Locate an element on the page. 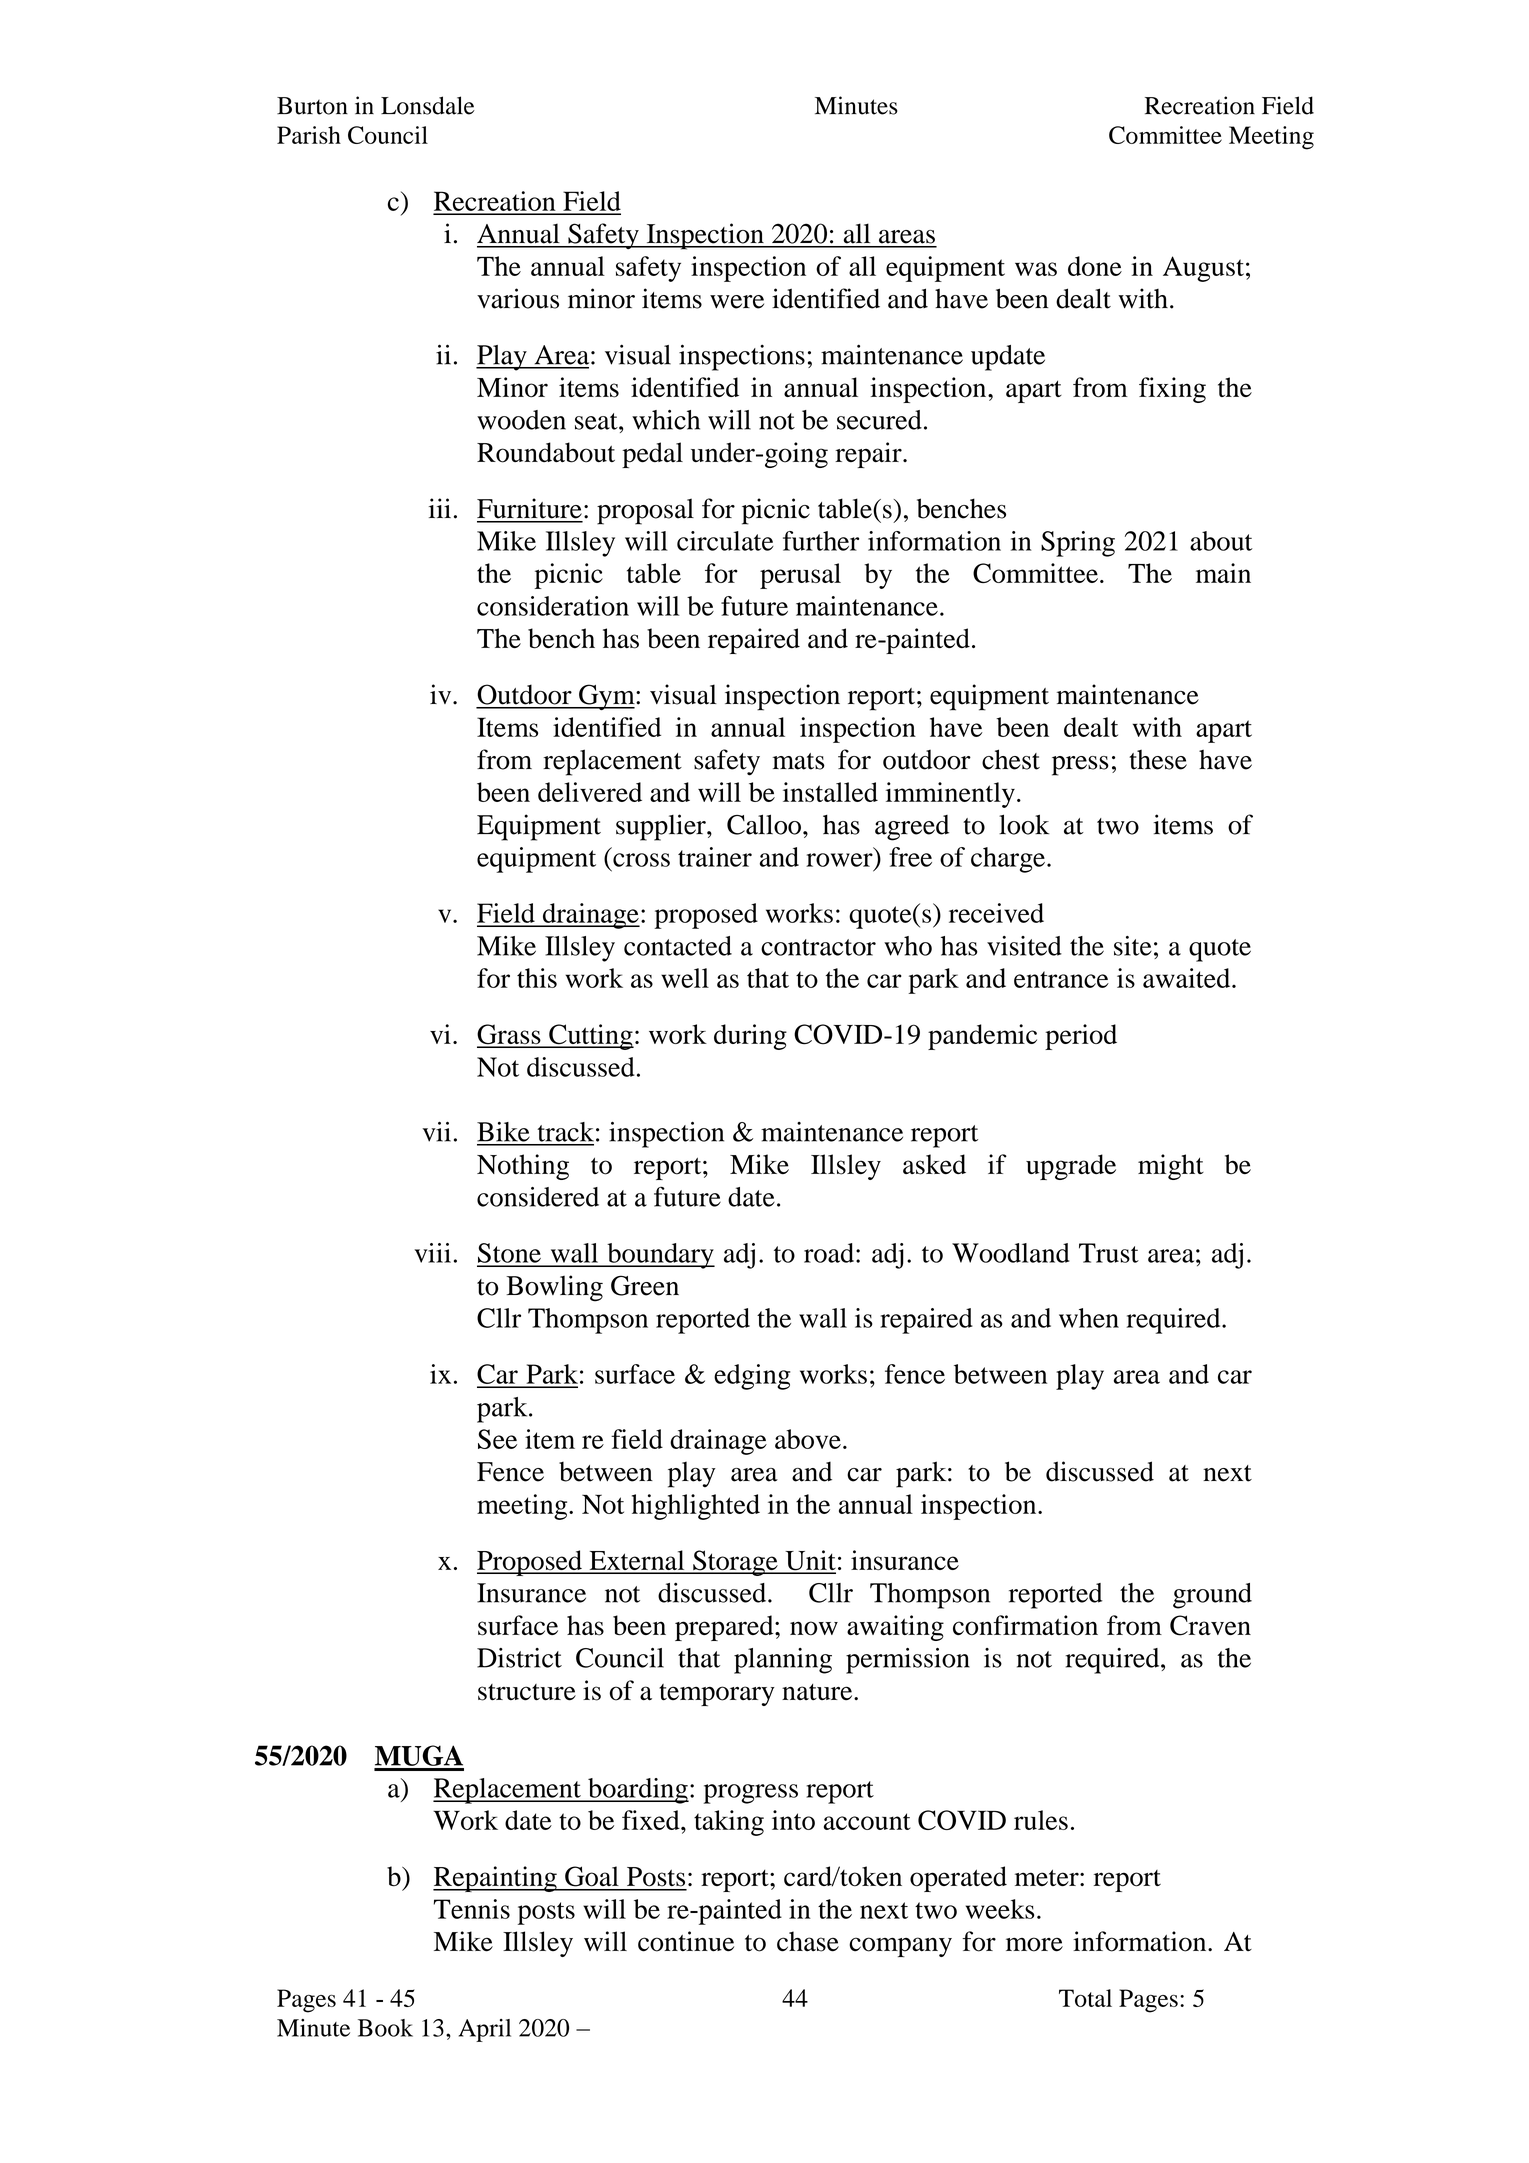  See is located at coordinates (497, 1439).
